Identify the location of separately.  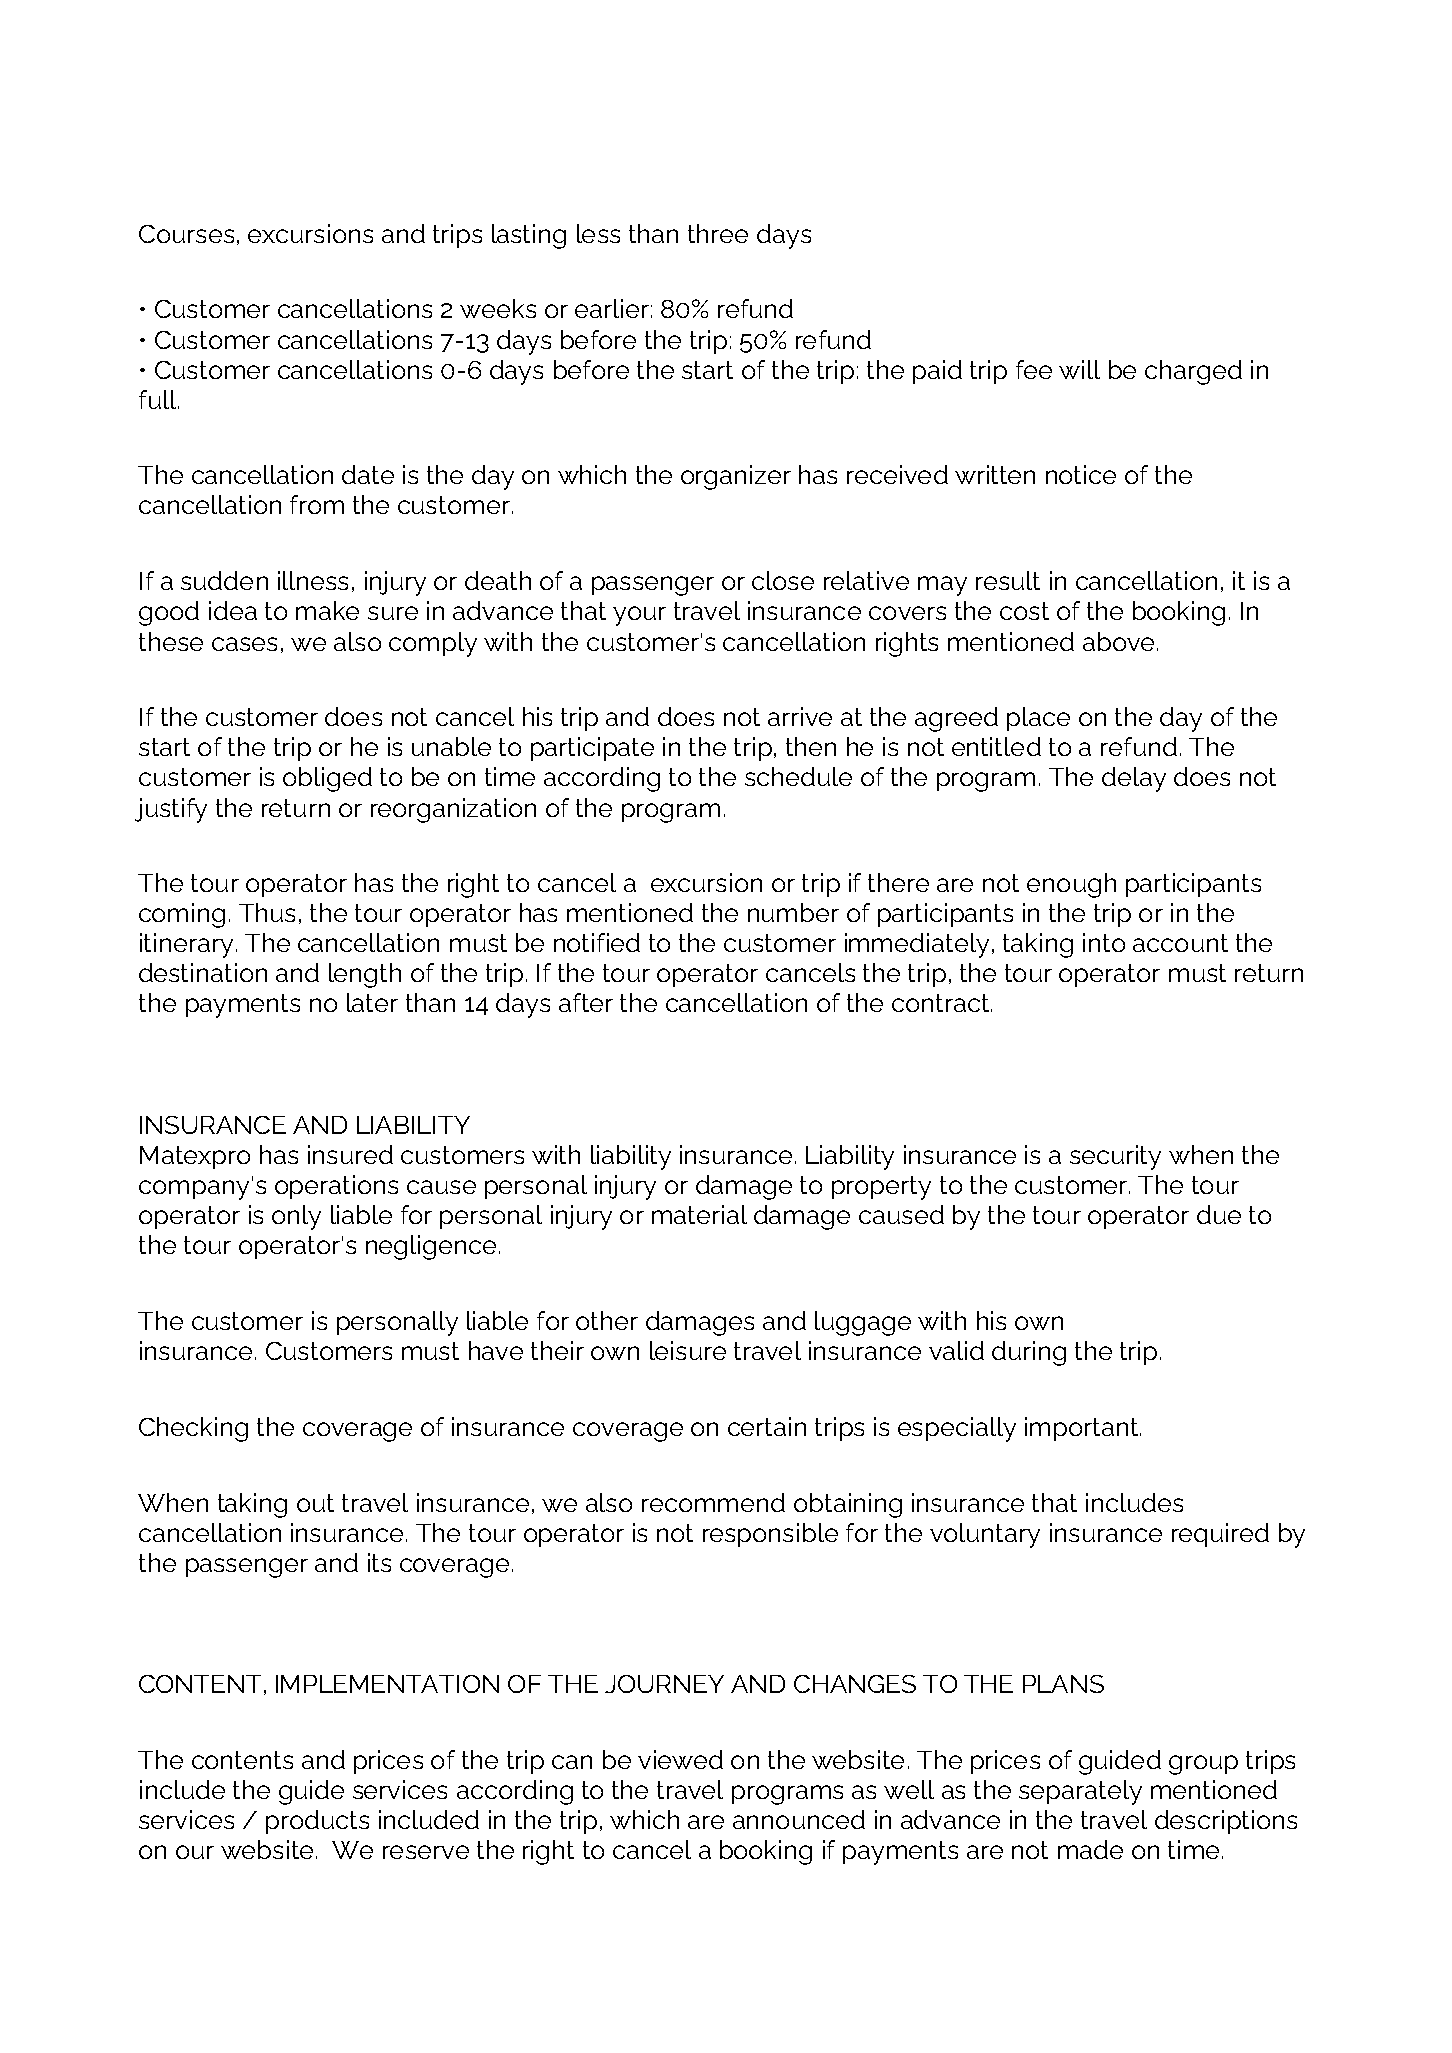
(1080, 1792).
